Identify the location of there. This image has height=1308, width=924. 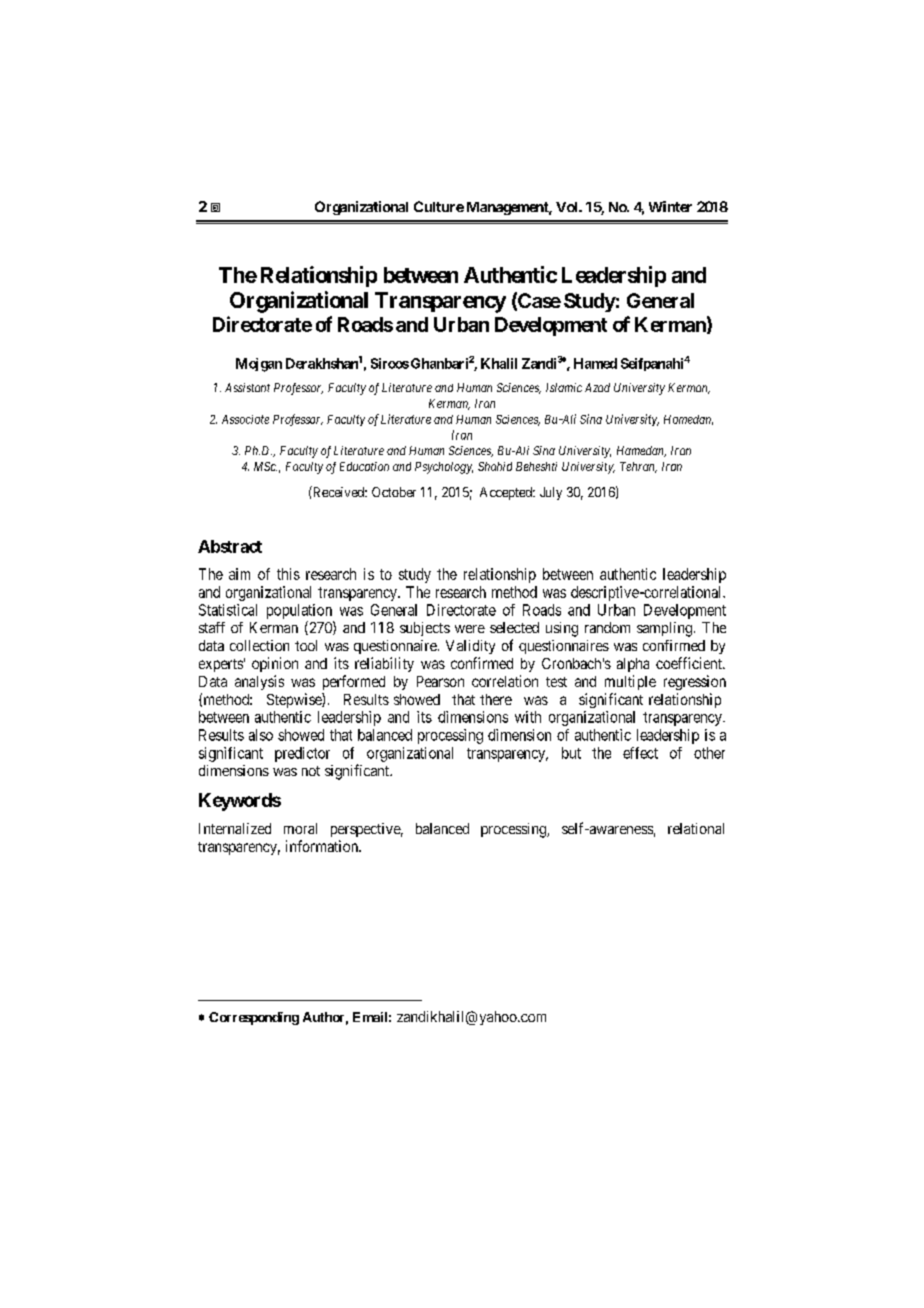
(496, 699).
